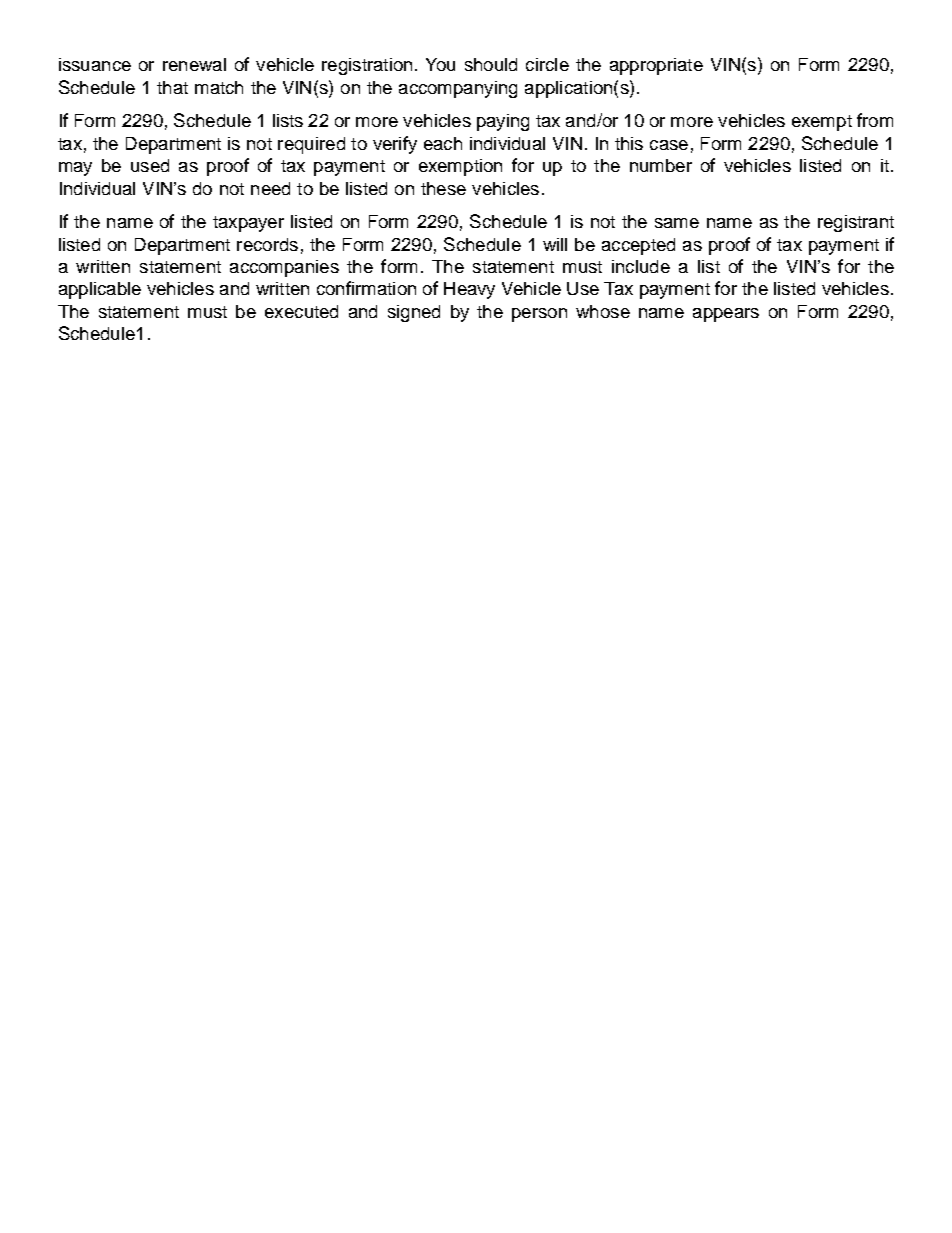  What do you see at coordinates (491, 64) in the screenshot?
I see `should` at bounding box center [491, 64].
